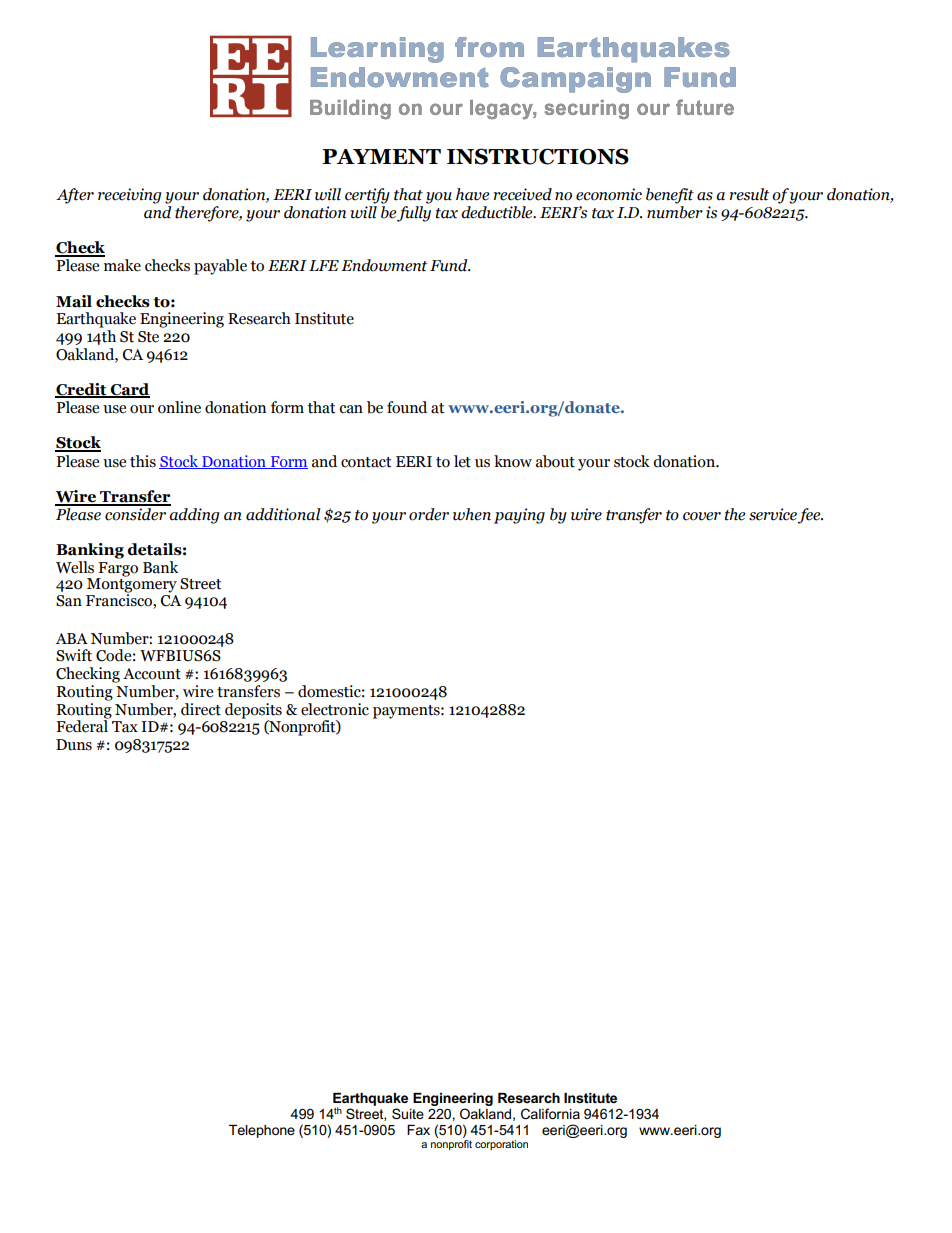 This page has height=1233, width=952. I want to click on cover, so click(702, 516).
